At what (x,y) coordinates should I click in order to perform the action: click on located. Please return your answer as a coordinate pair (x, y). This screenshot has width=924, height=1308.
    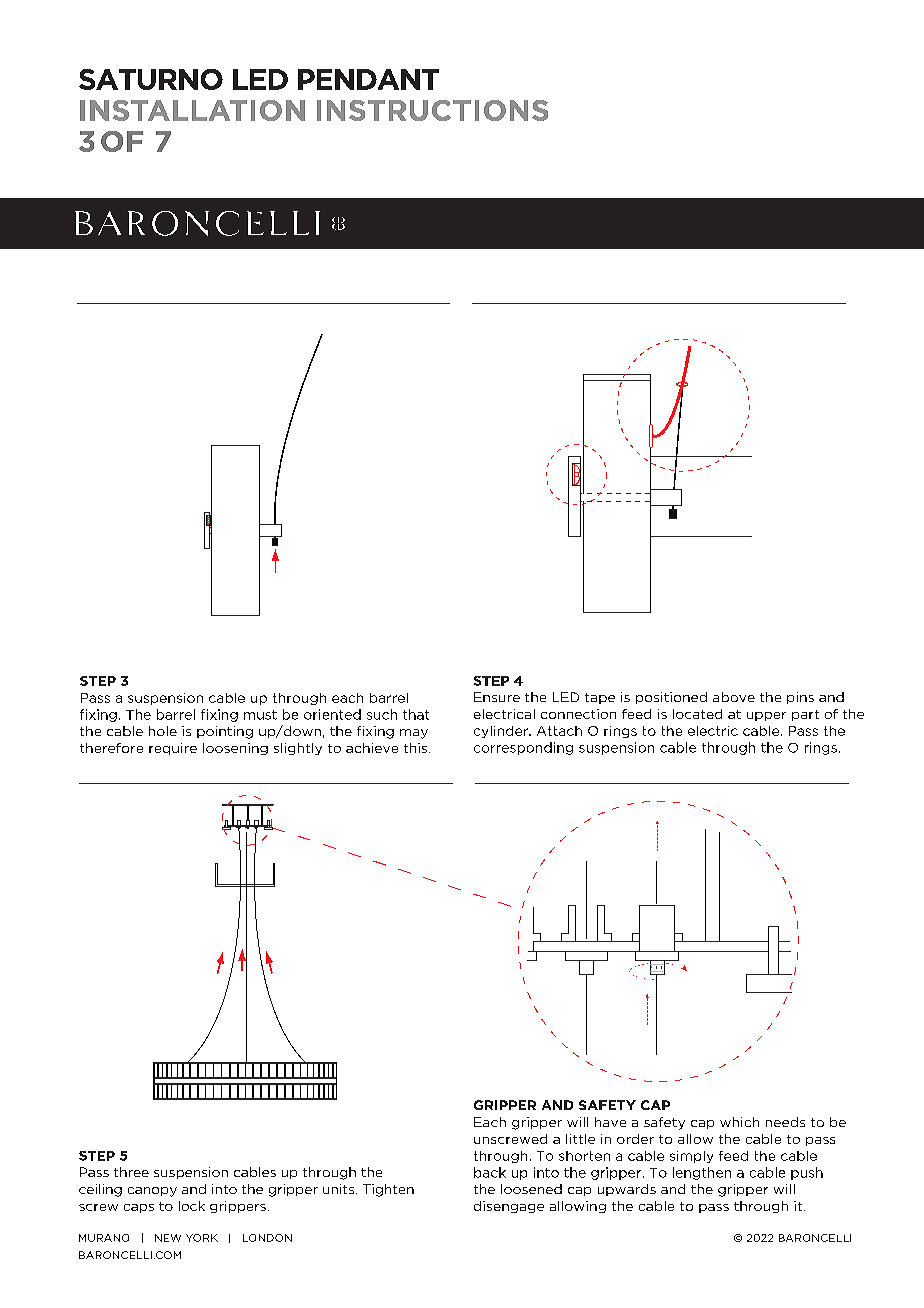
    Looking at the image, I should click on (697, 714).
